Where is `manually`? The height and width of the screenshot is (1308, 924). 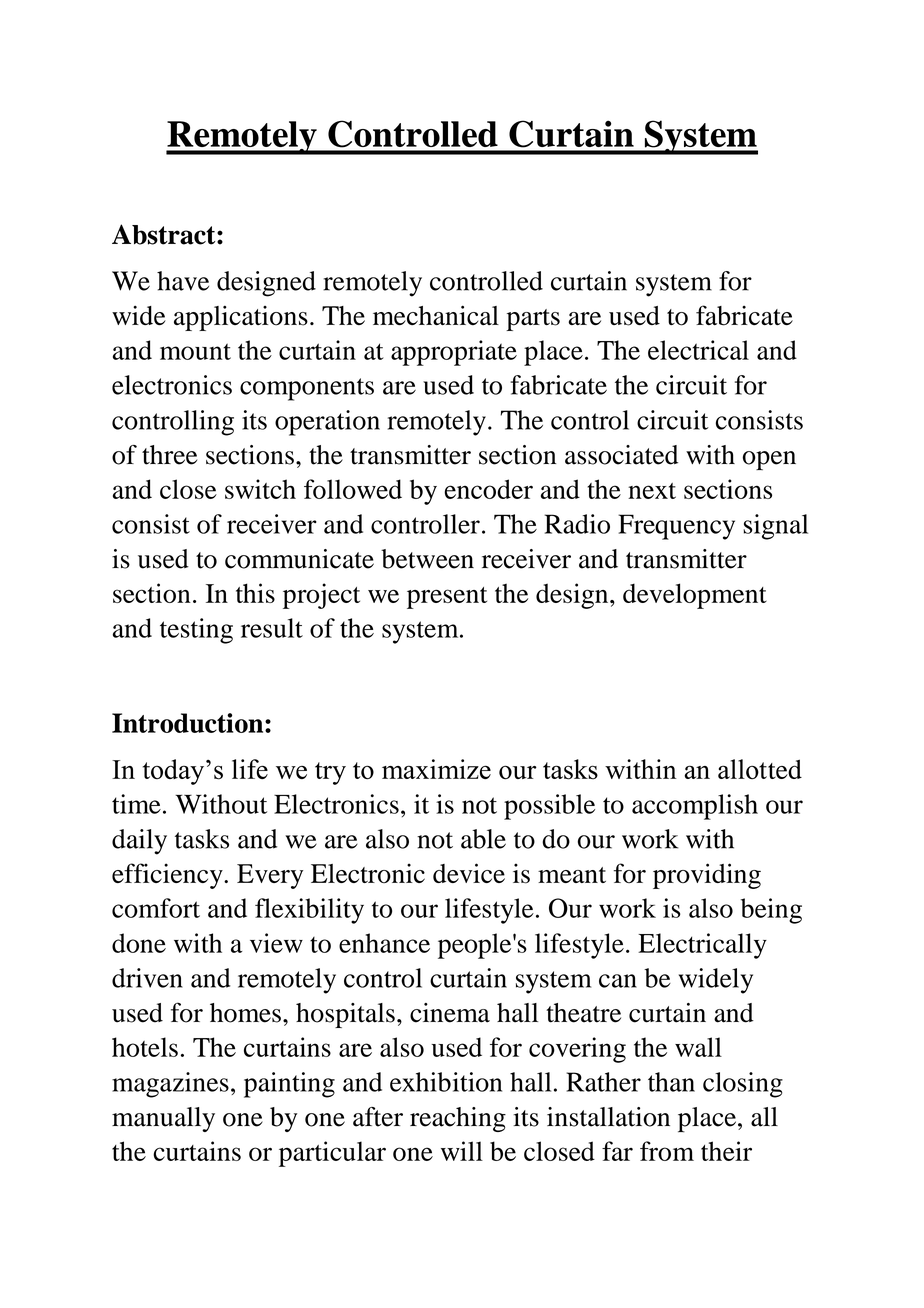
manually is located at coordinates (163, 1119).
